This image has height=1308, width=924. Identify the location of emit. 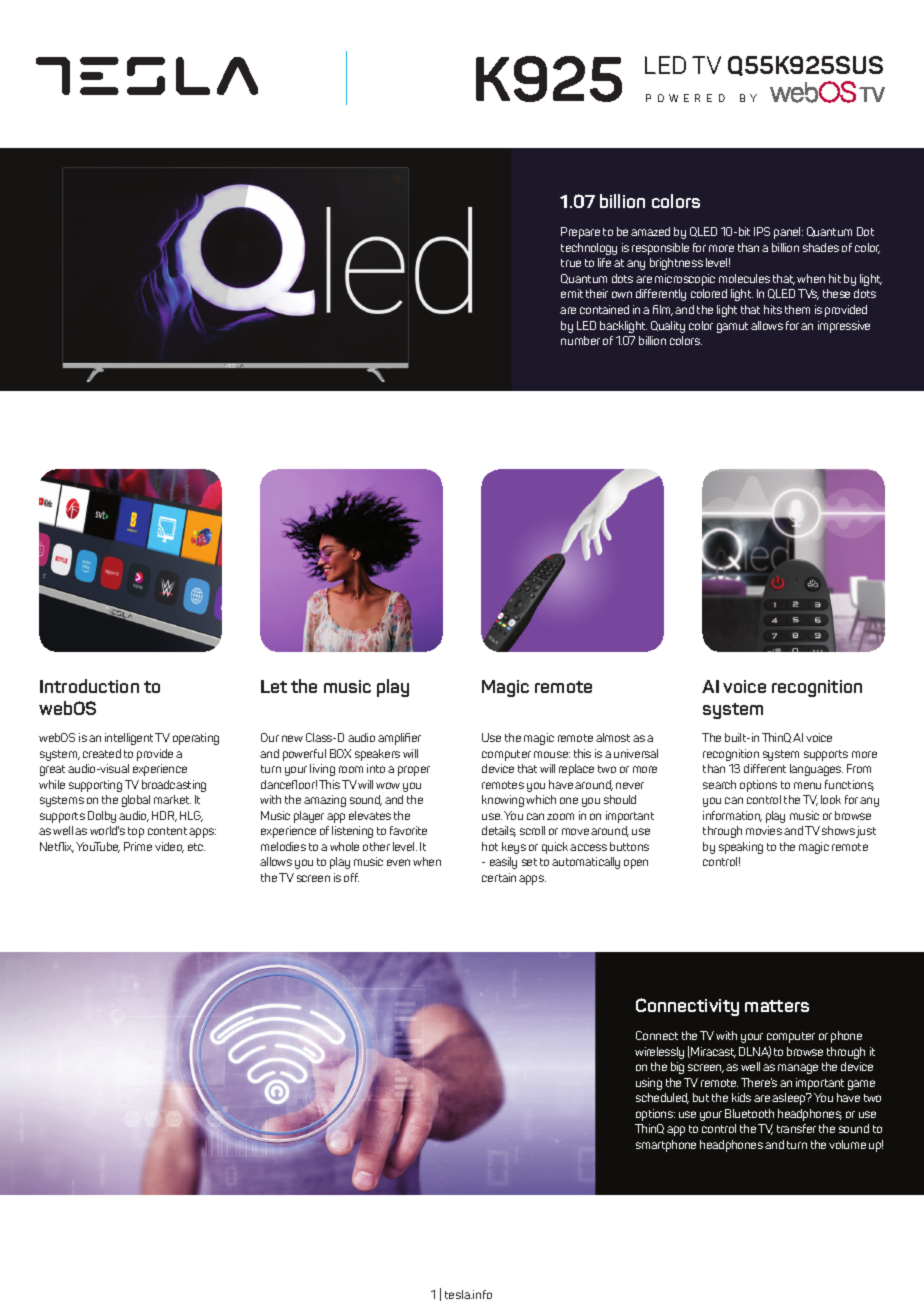
(572, 293).
